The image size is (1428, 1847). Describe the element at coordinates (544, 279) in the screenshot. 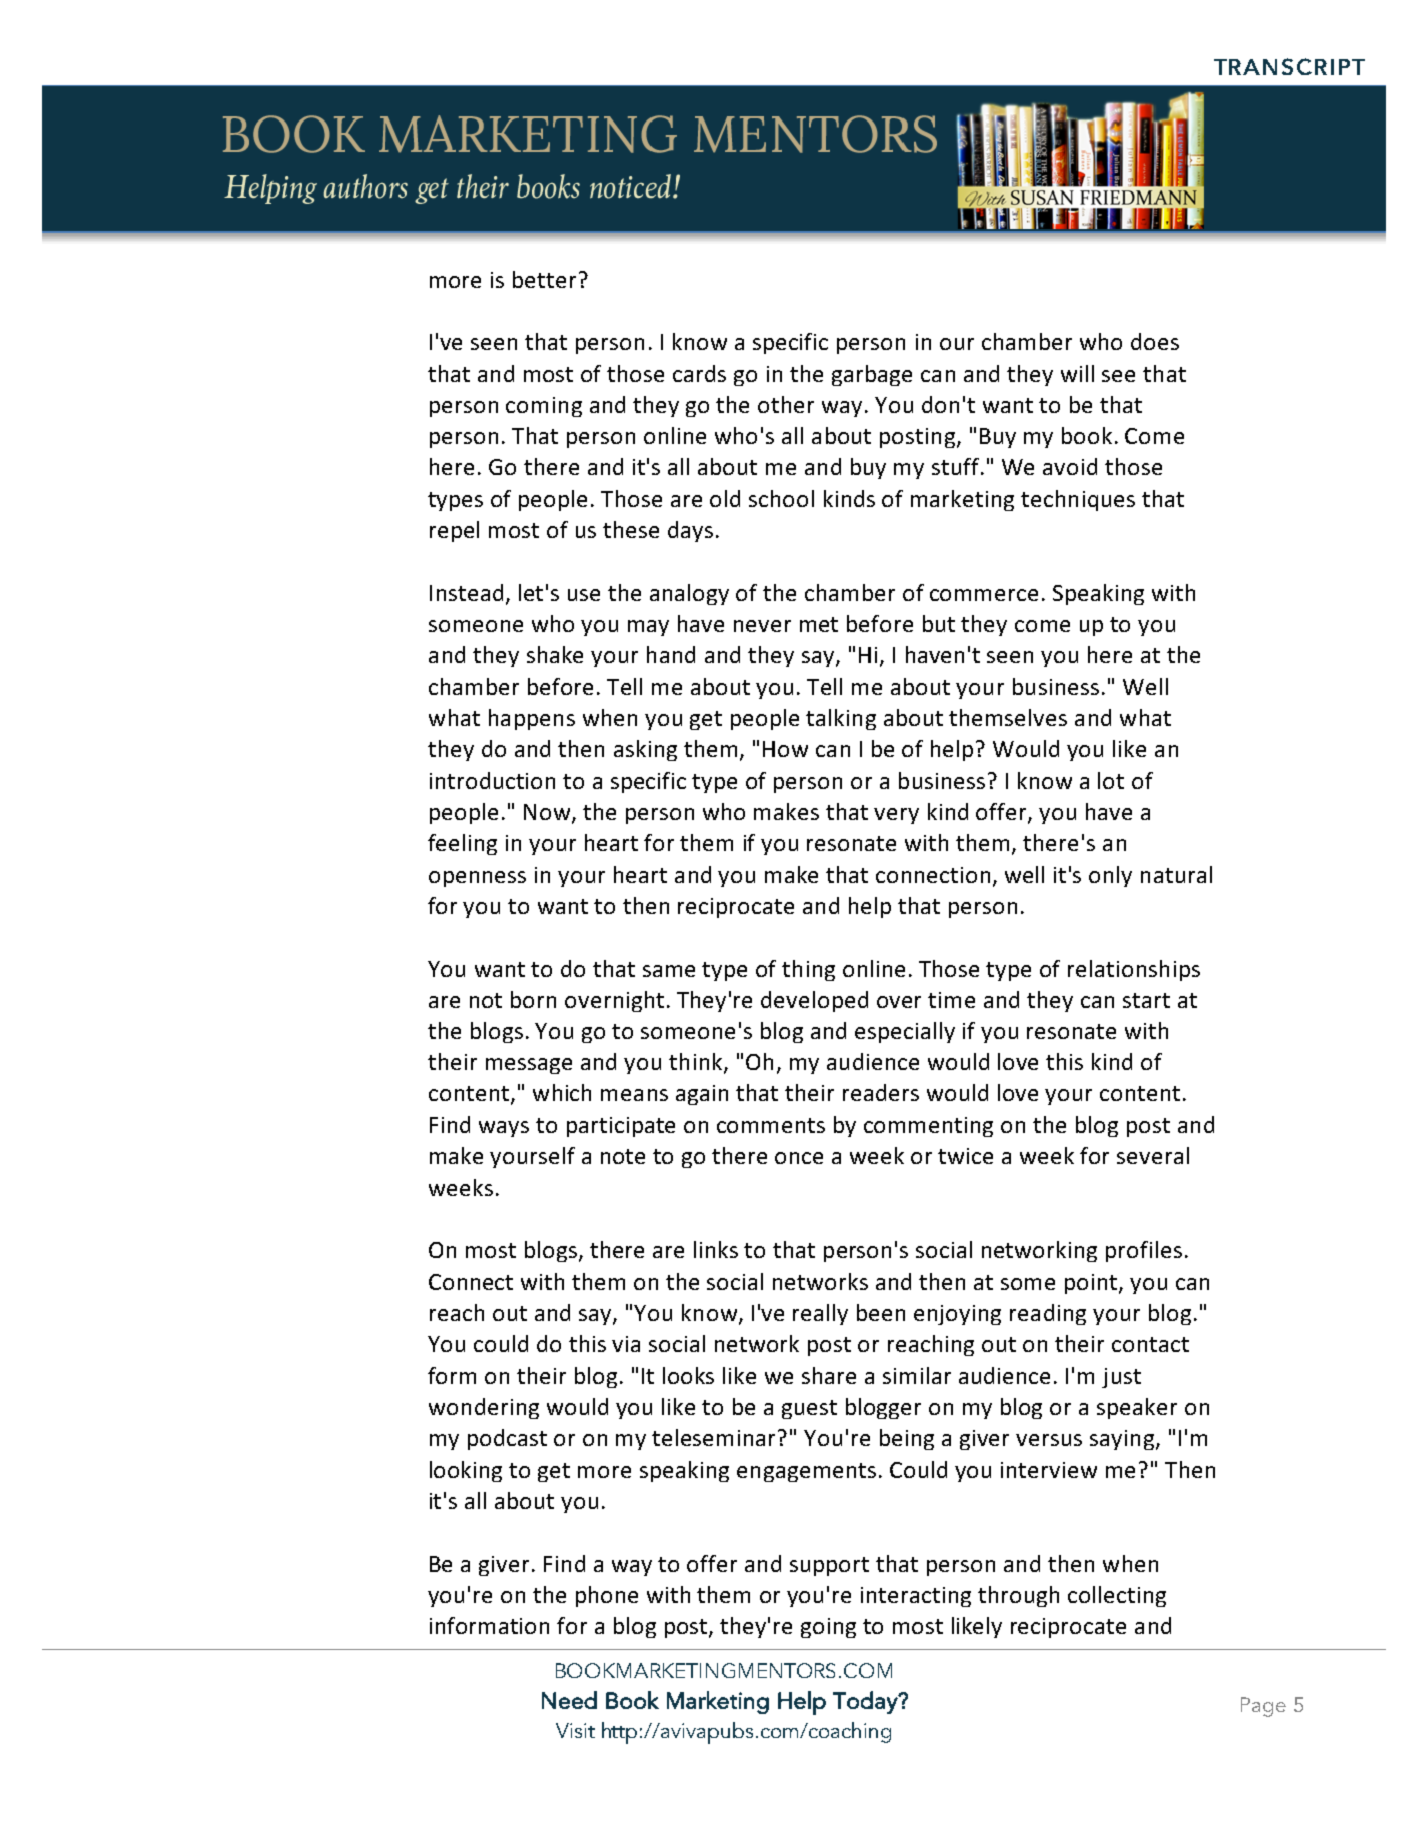

I see `better` at that location.
